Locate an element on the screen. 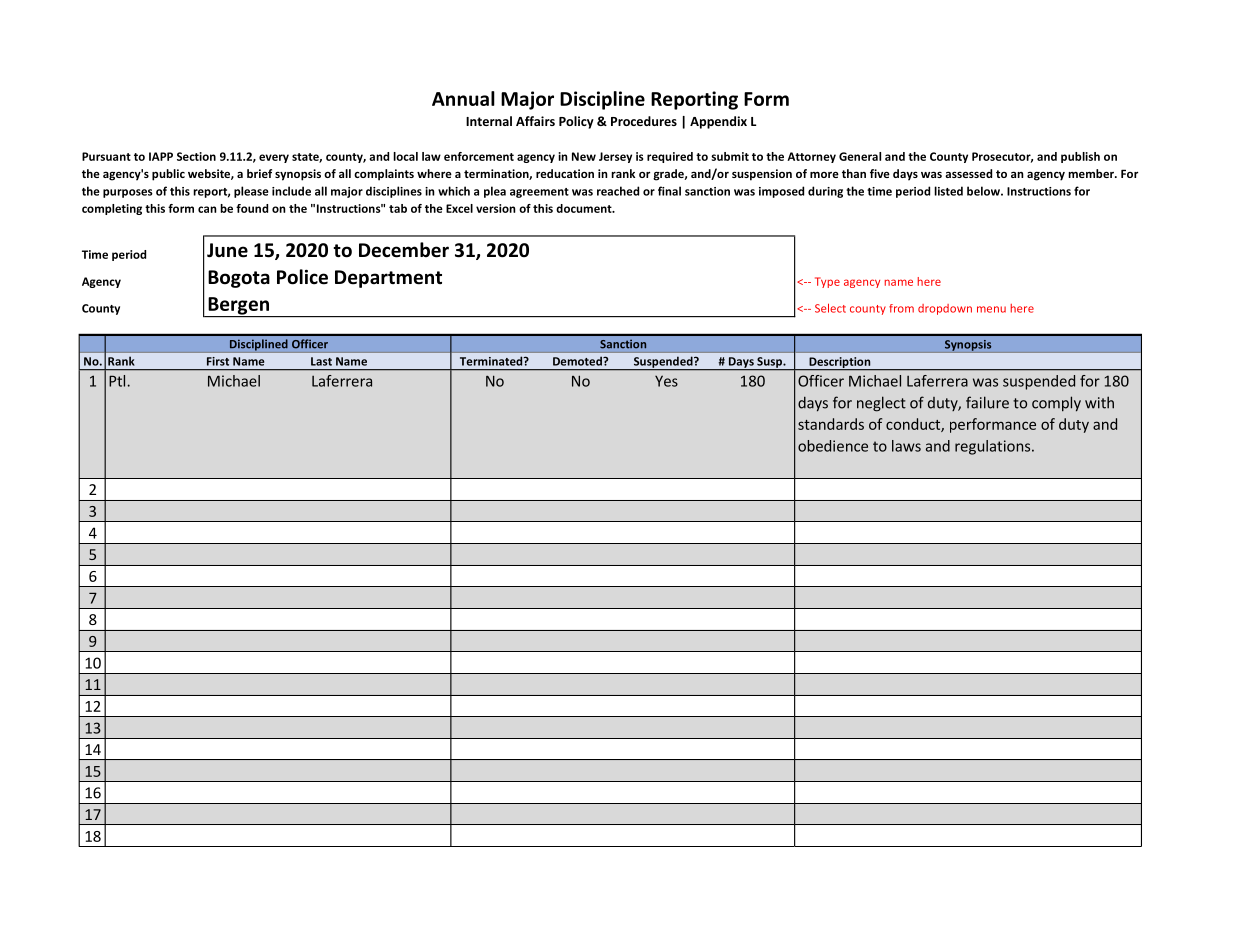  laws is located at coordinates (906, 446).
